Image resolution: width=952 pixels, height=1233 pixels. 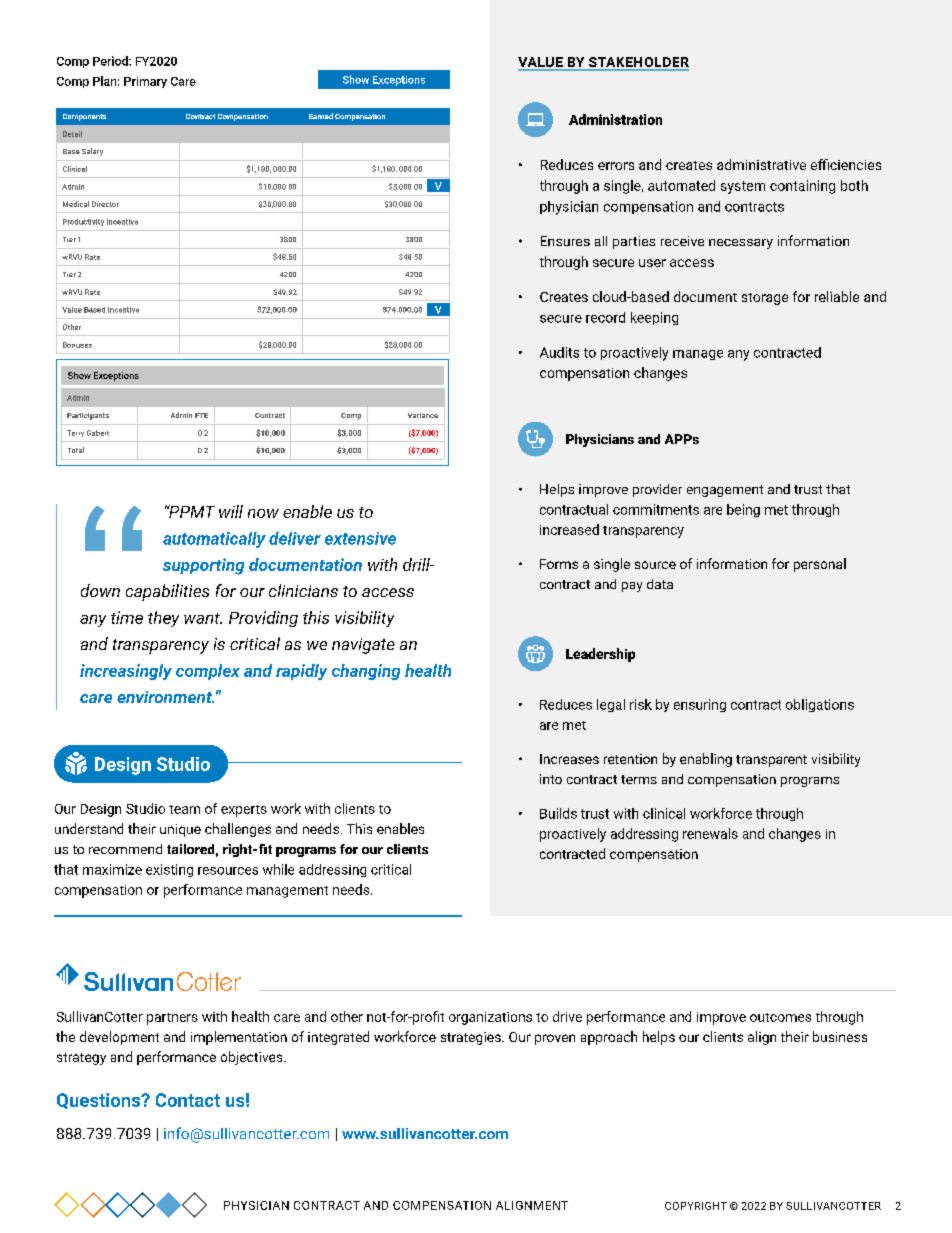 I want to click on organizations, so click(x=490, y=1018).
